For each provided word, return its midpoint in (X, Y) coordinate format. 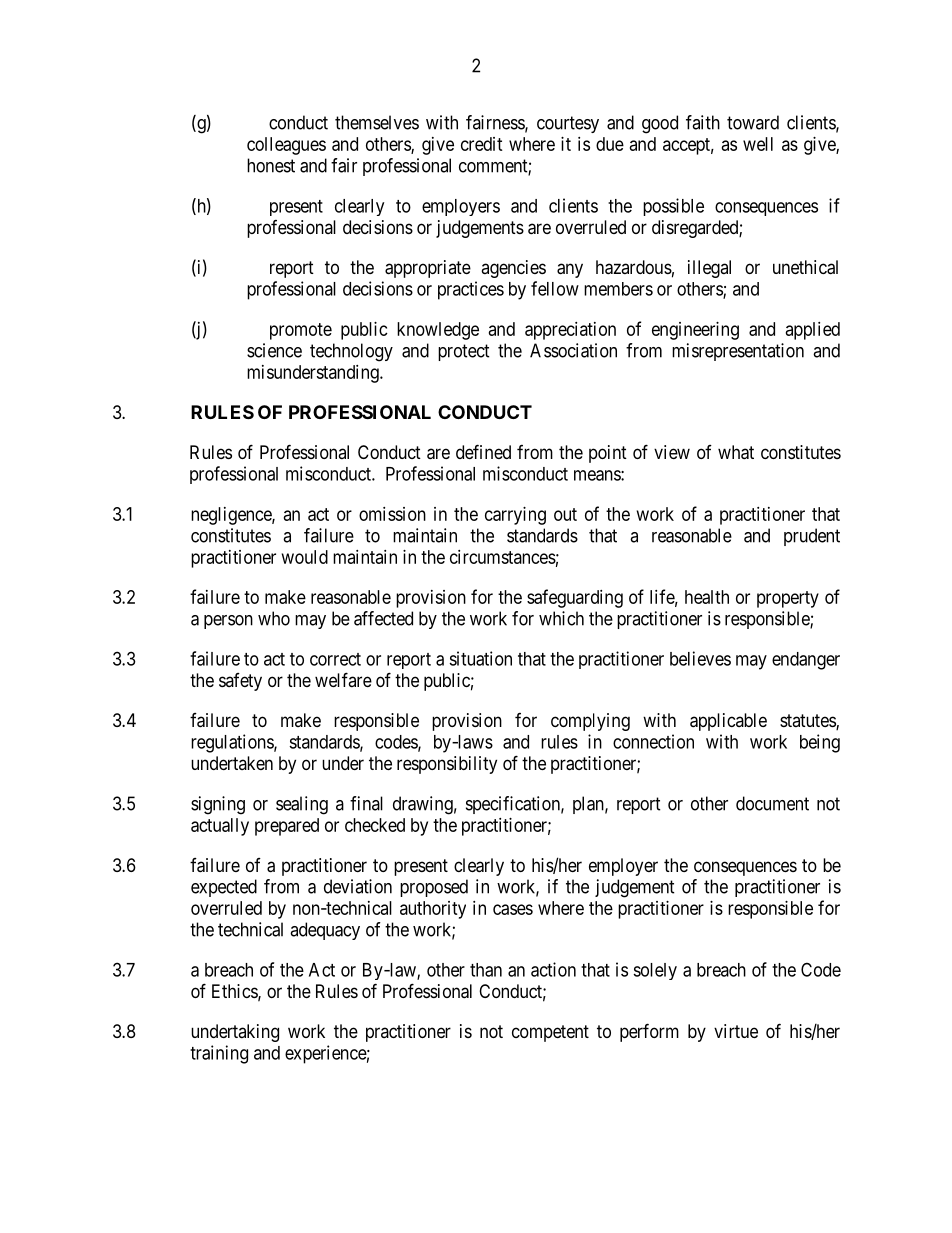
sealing (302, 805)
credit (482, 144)
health (707, 597)
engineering (695, 331)
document (772, 803)
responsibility (447, 765)
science (274, 350)
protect (464, 352)
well (758, 144)
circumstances (503, 557)
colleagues (286, 146)
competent (550, 1033)
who (274, 618)
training (219, 1054)
